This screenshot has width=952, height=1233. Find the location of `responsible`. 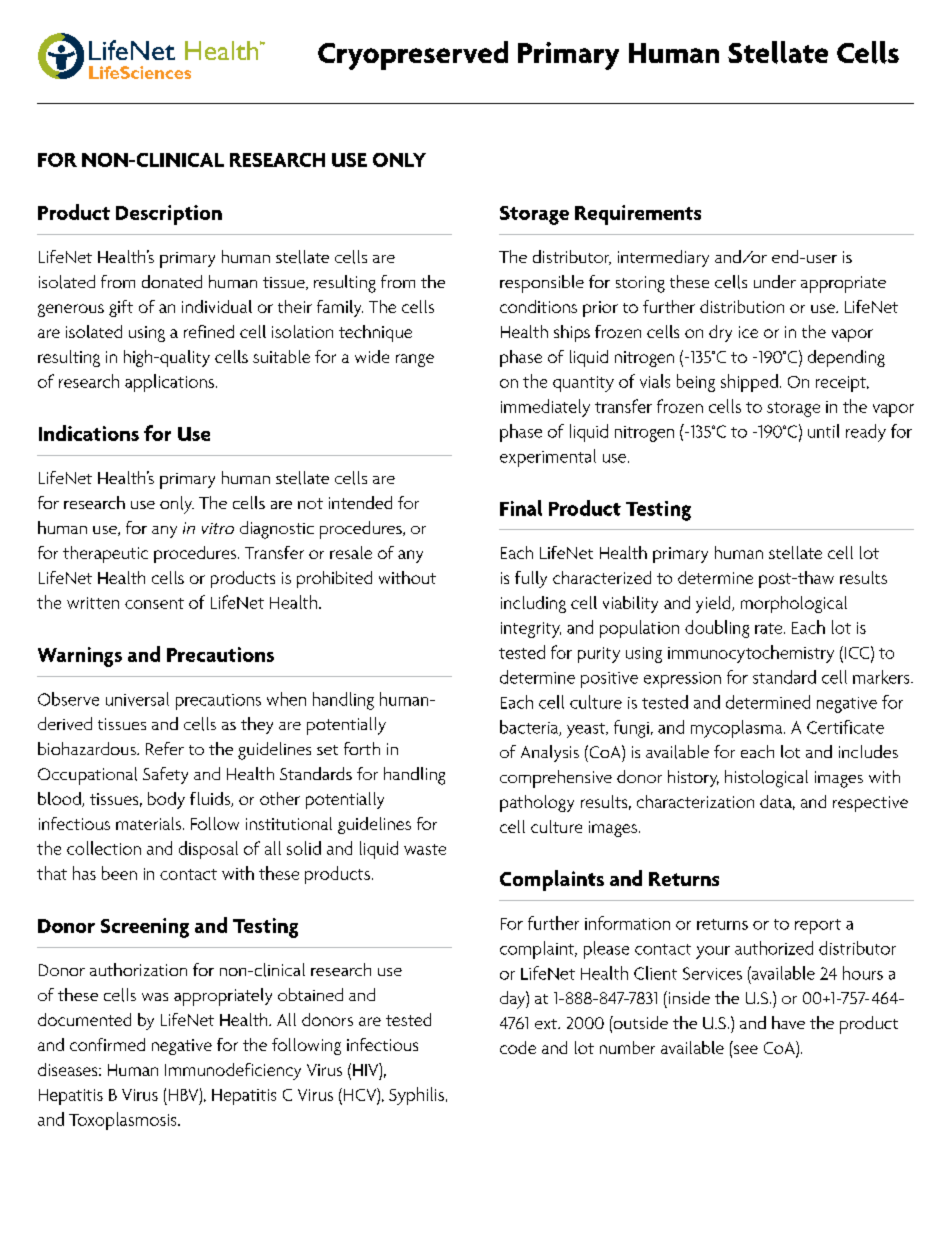

responsible is located at coordinates (542, 284).
